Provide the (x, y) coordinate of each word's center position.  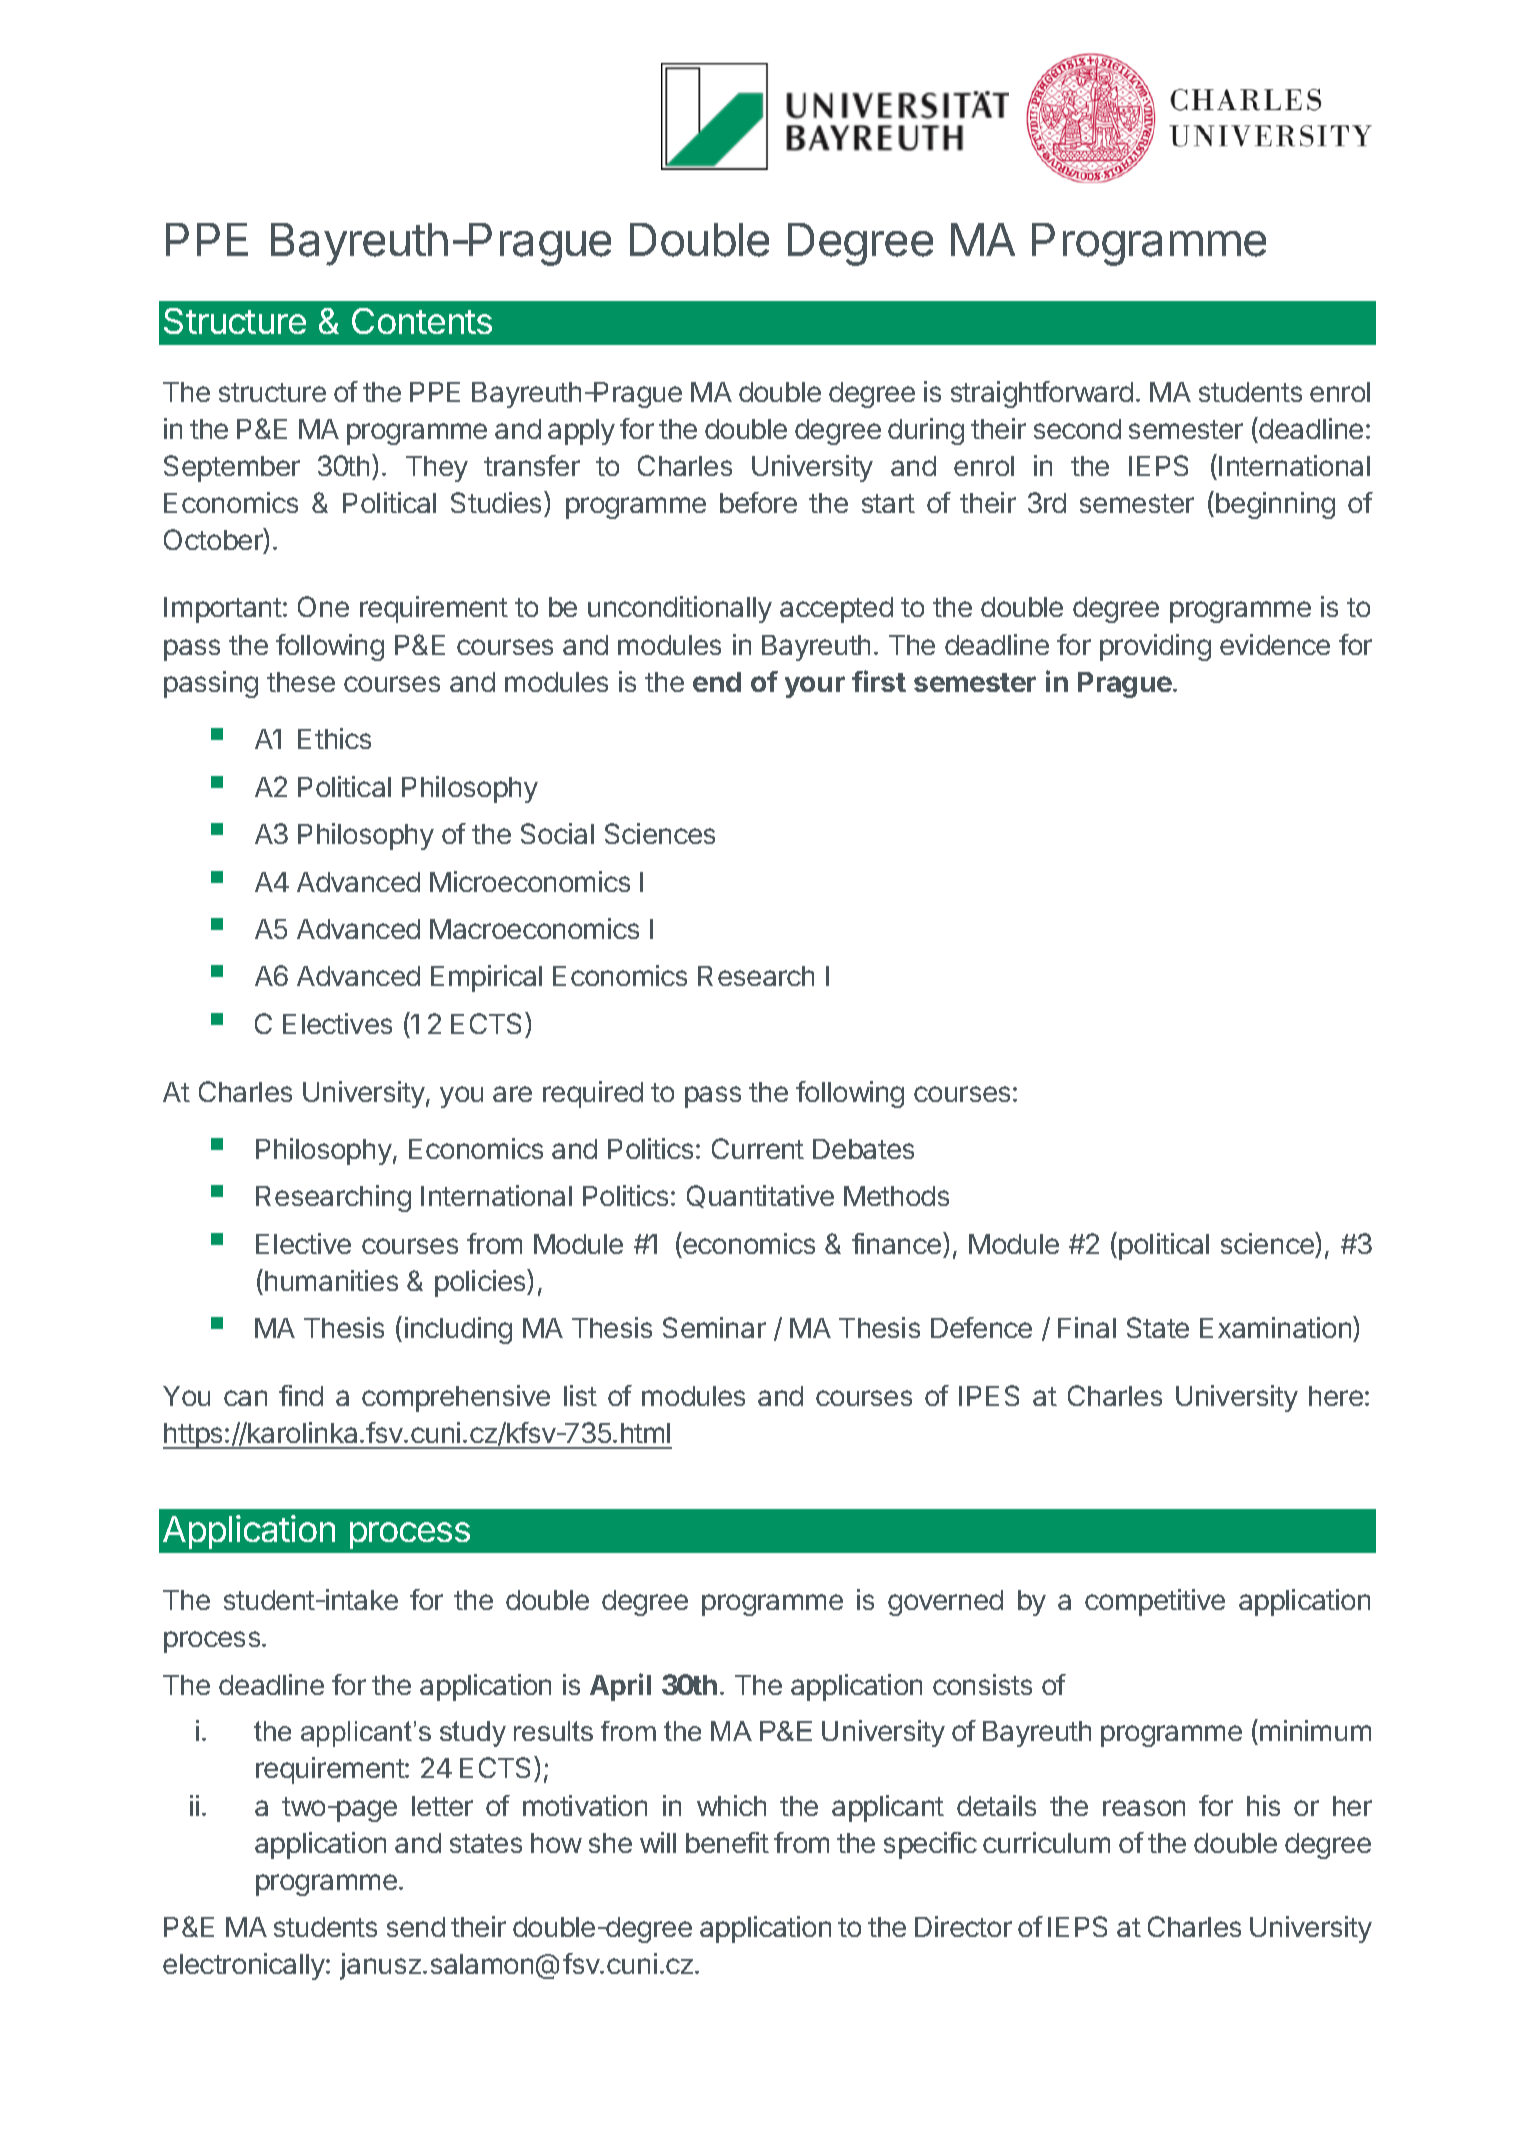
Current (758, 1148)
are (512, 1094)
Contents (422, 321)
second (1077, 429)
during (926, 431)
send (416, 1927)
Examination (1277, 1329)
